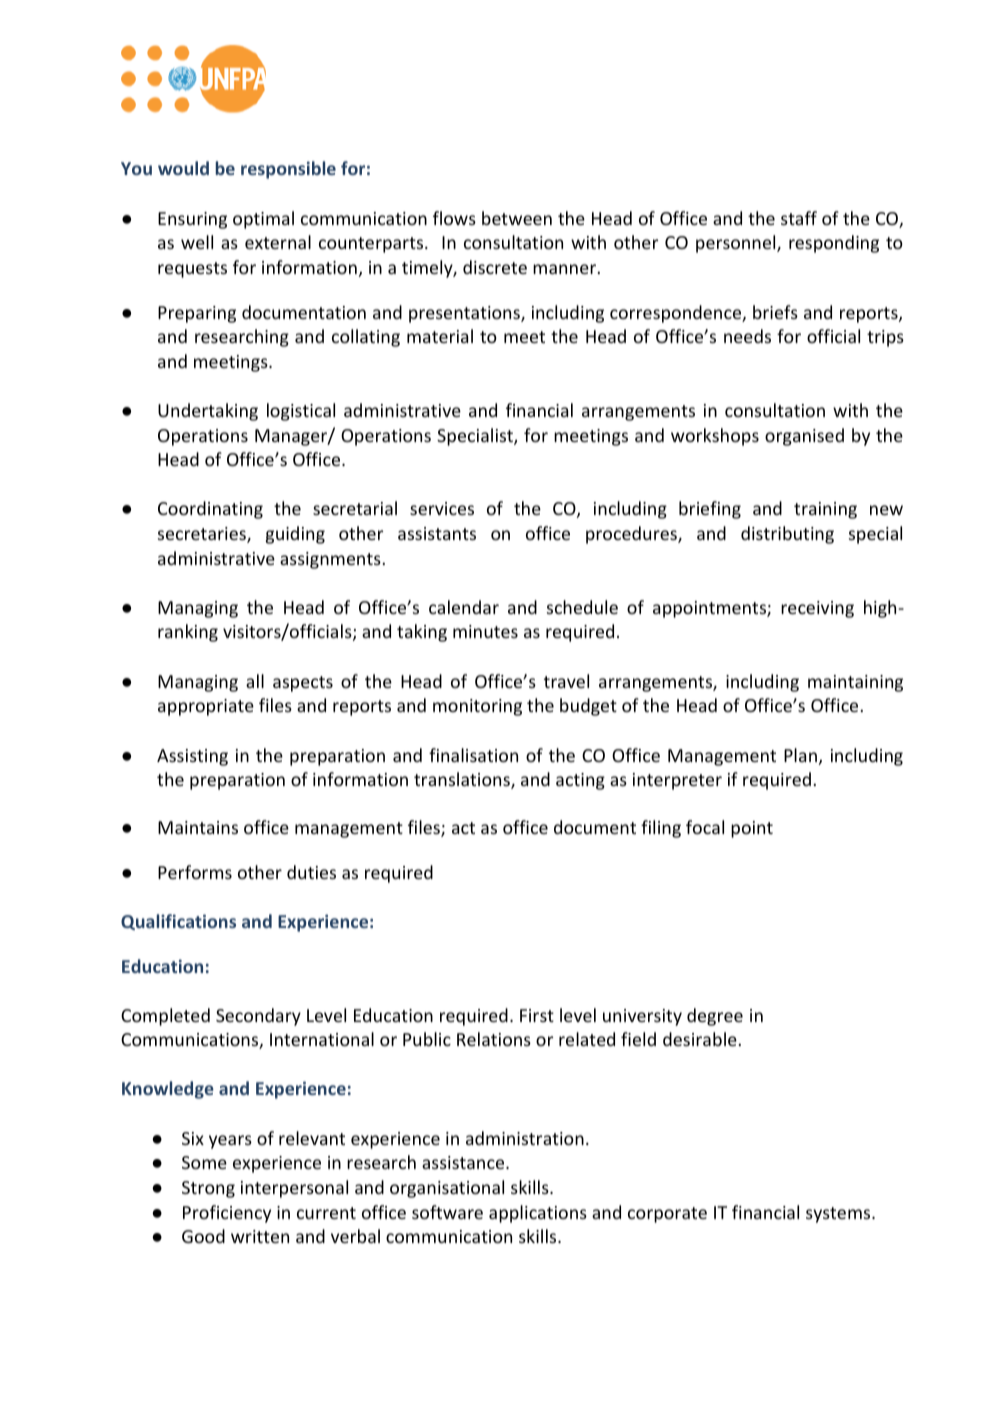 This document has width=999, height=1414. I want to click on systems, so click(839, 1215).
